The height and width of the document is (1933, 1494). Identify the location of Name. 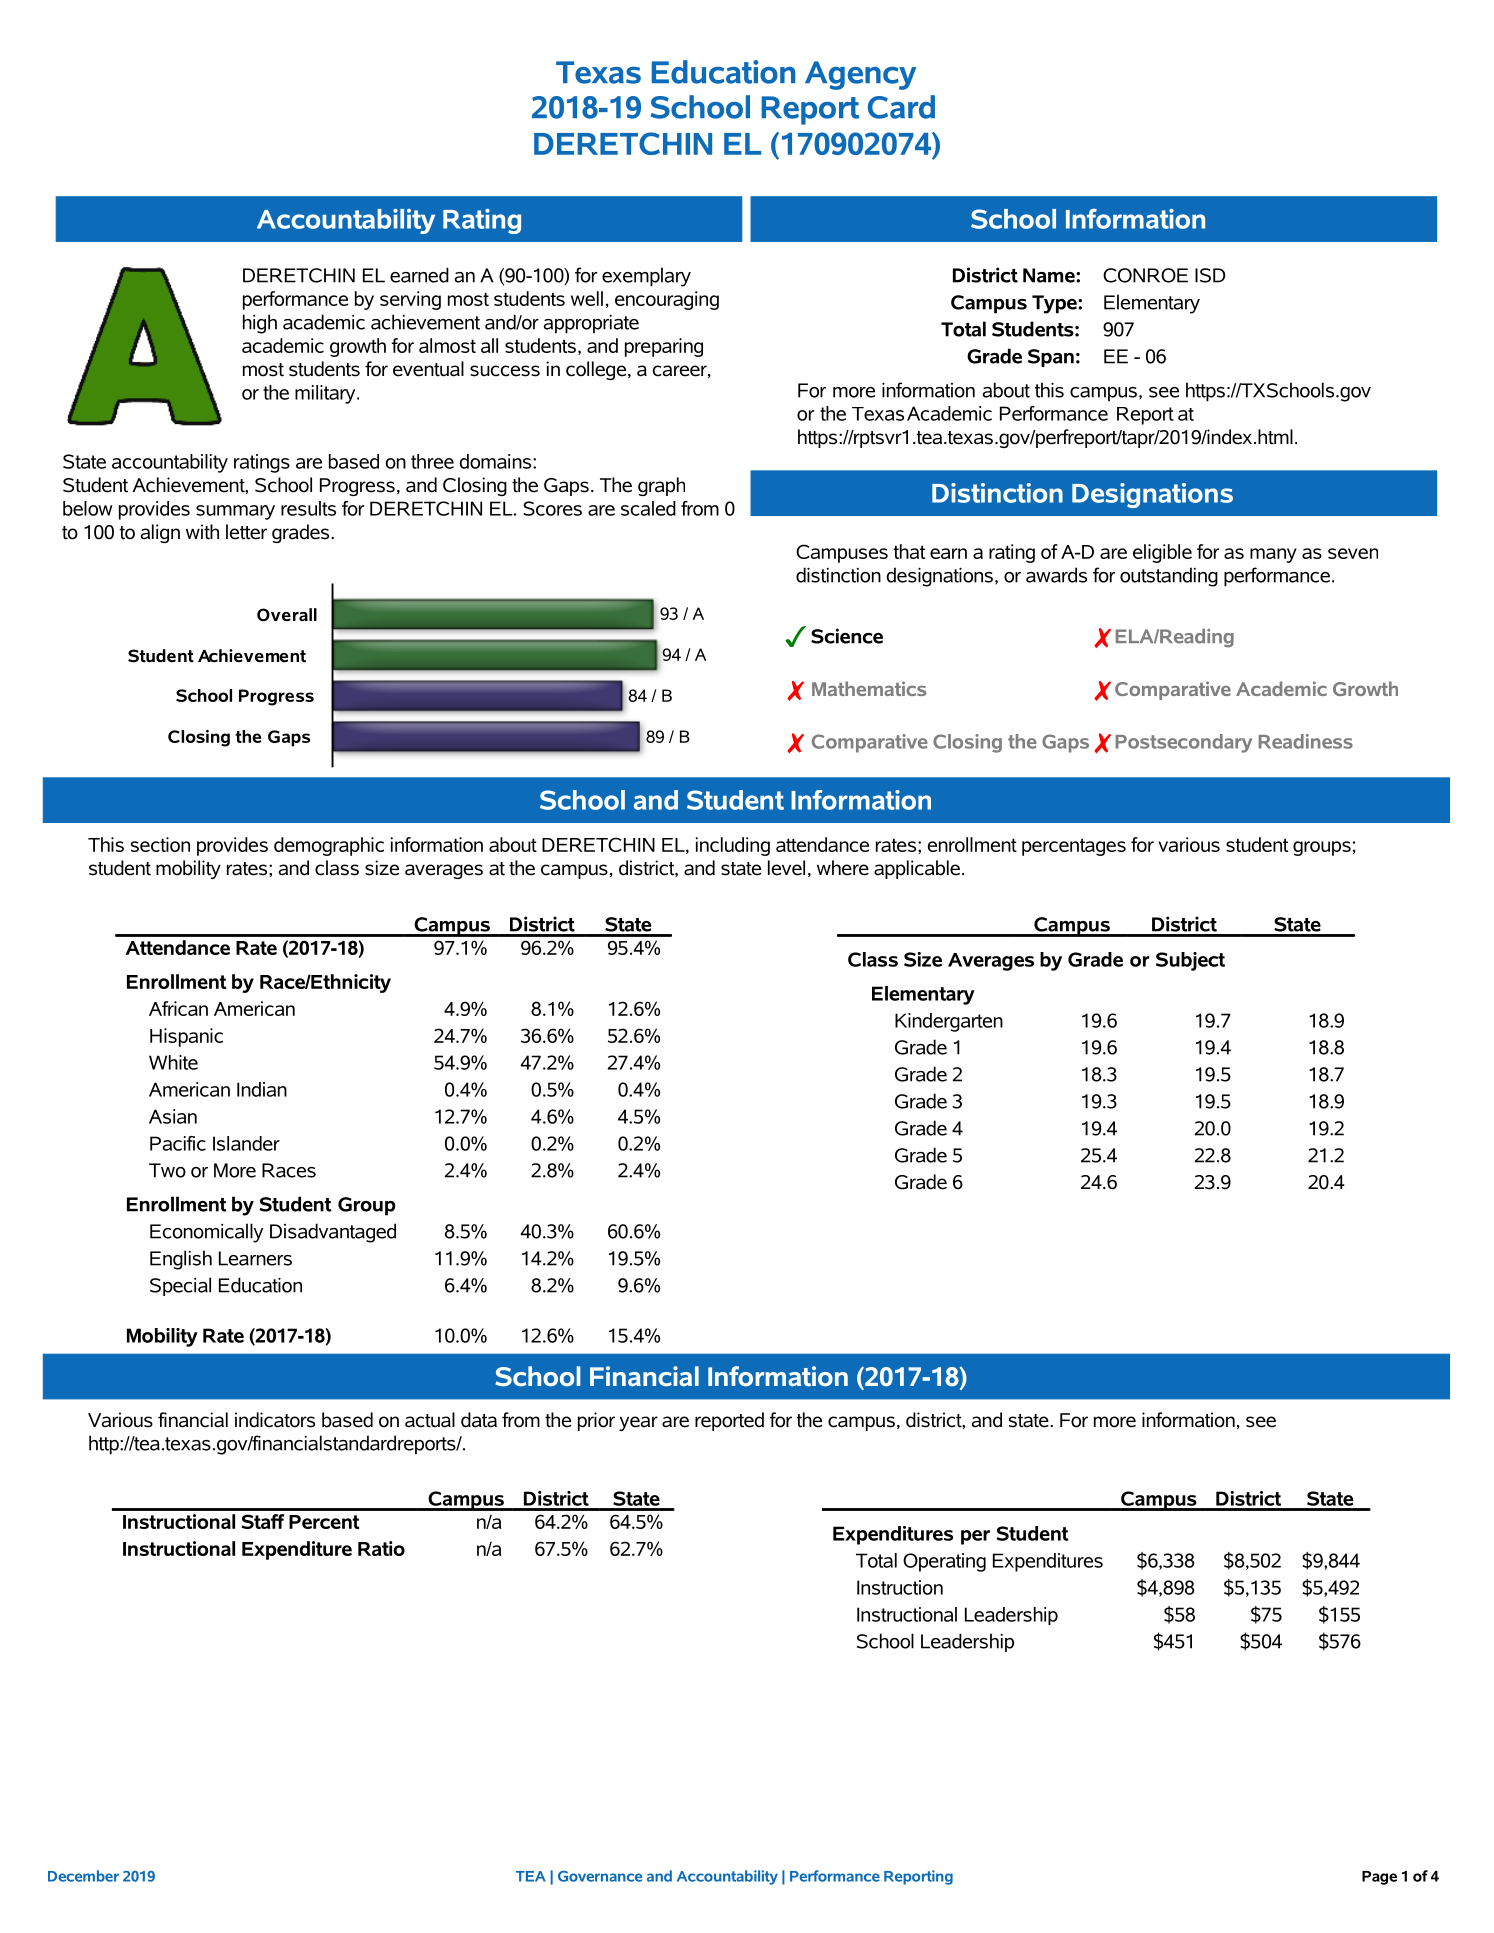
(1050, 275).
